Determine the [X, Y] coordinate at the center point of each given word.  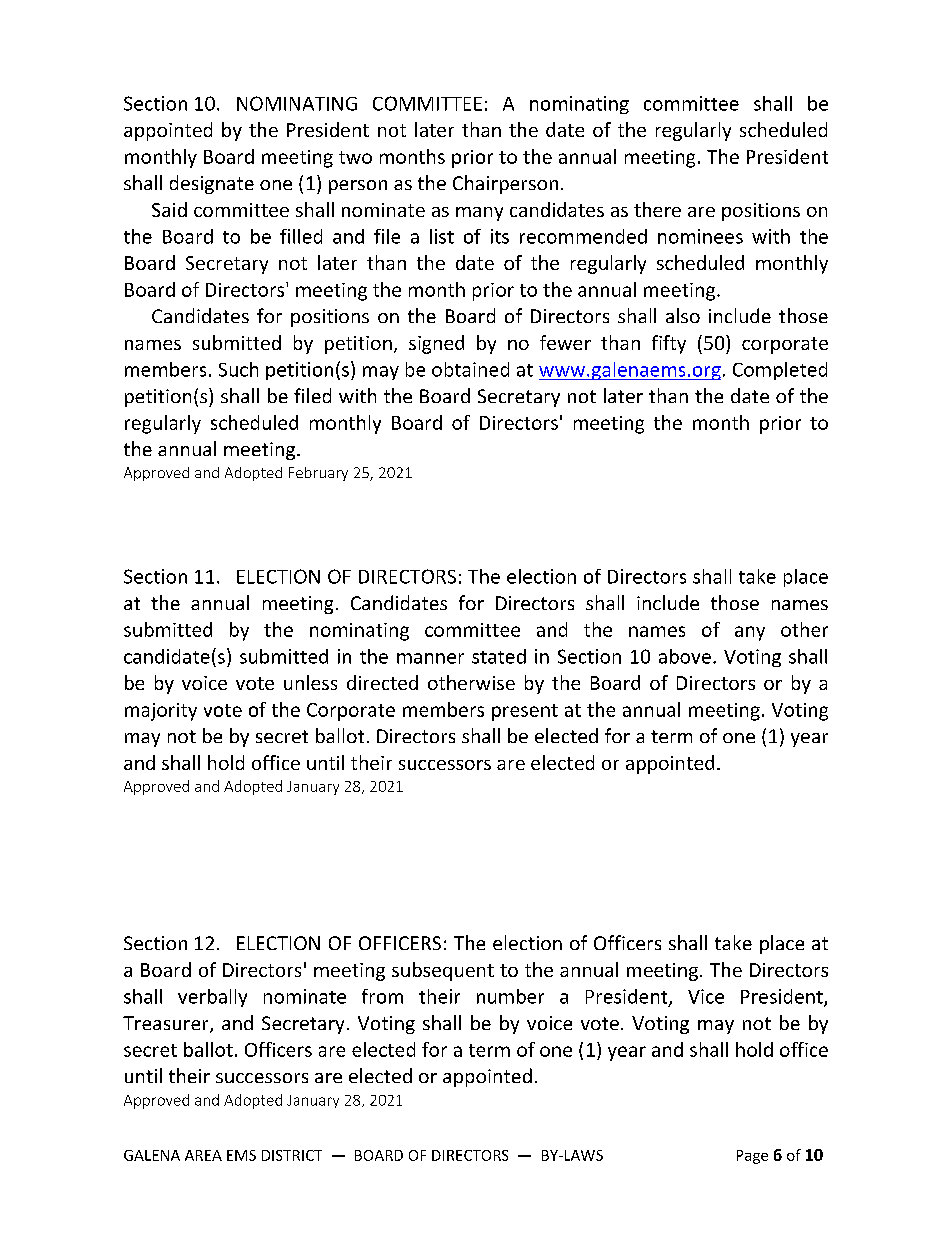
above [685, 656]
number [510, 996]
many [479, 214]
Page [752, 1157]
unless [310, 682]
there [657, 209]
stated [499, 656]
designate [212, 184]
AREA [203, 1155]
